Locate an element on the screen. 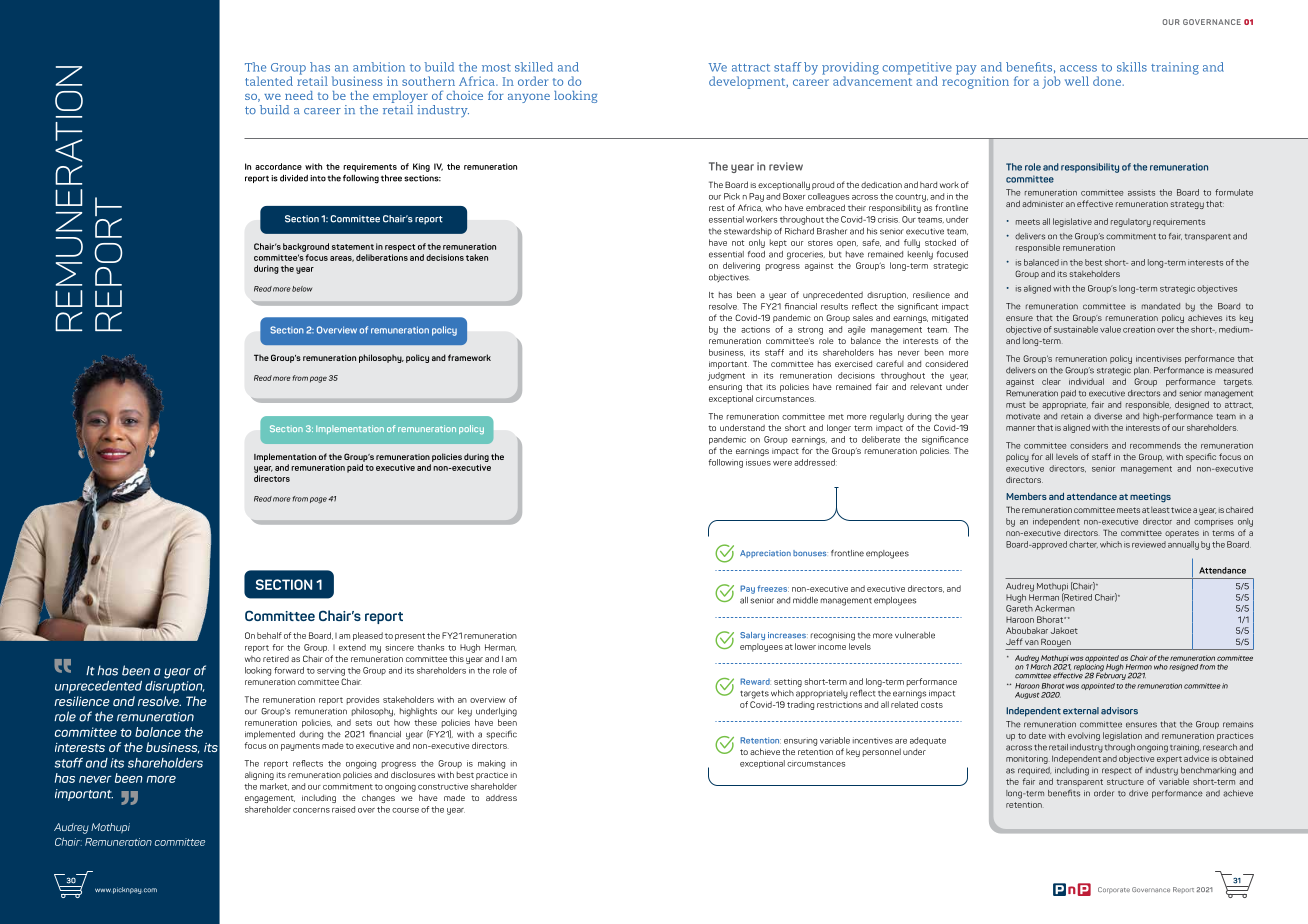 This screenshot has width=1308, height=924. delivering is located at coordinates (741, 266).
